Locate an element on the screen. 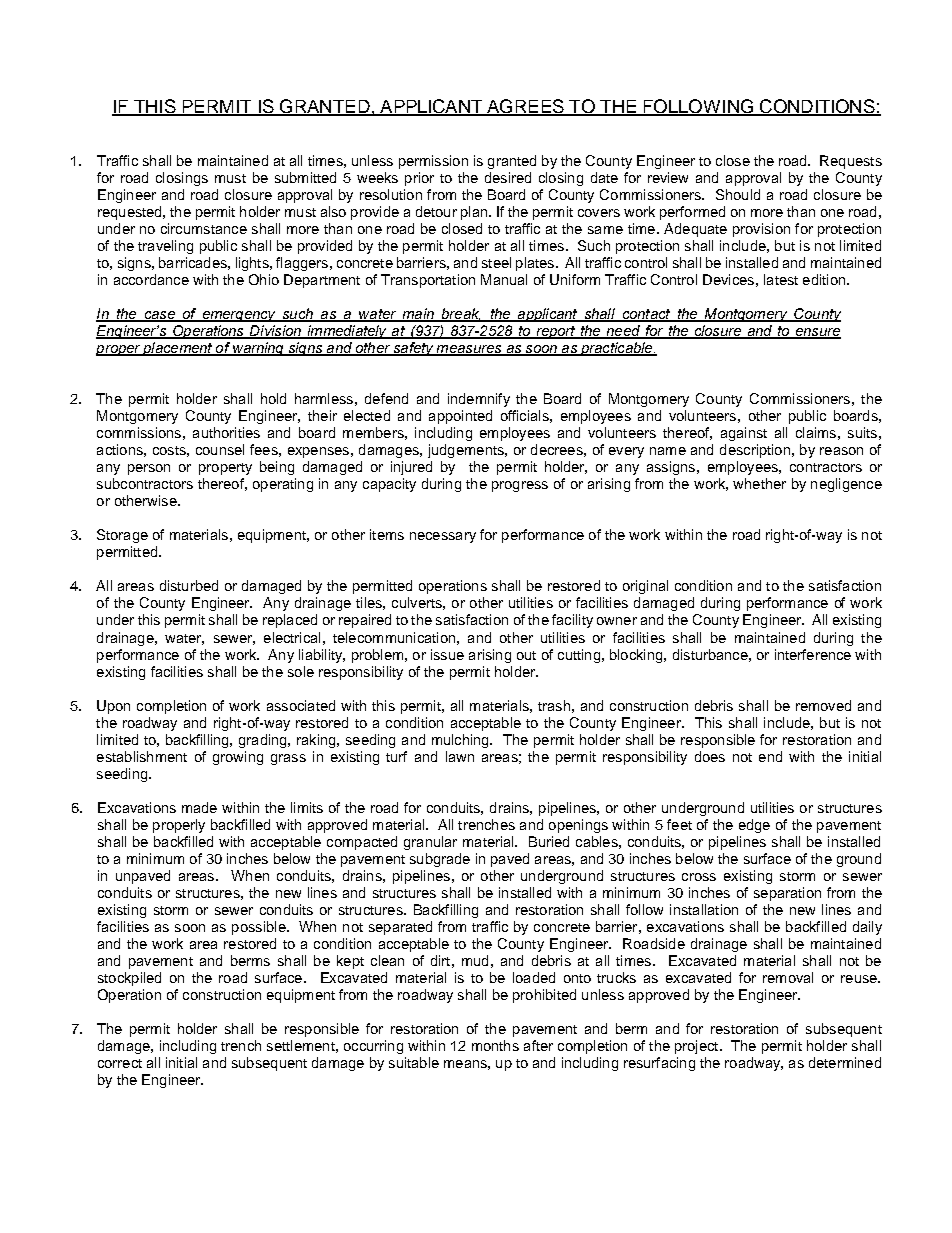 The height and width of the screenshot is (1233, 952). interference is located at coordinates (813, 654).
